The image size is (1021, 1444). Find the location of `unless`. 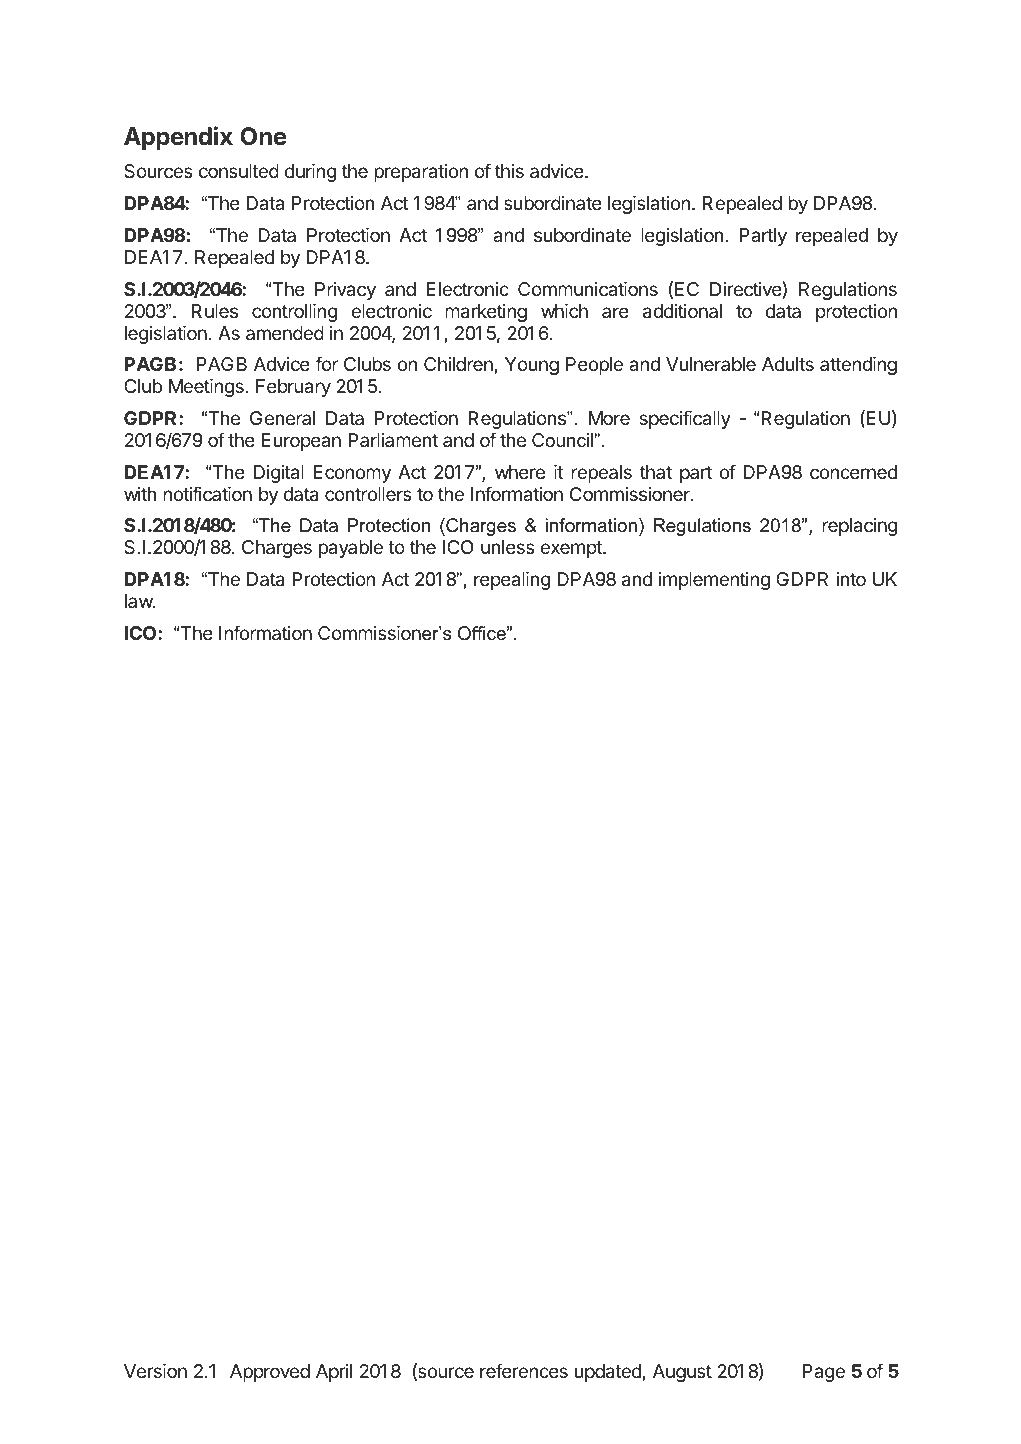

unless is located at coordinates (508, 547).
